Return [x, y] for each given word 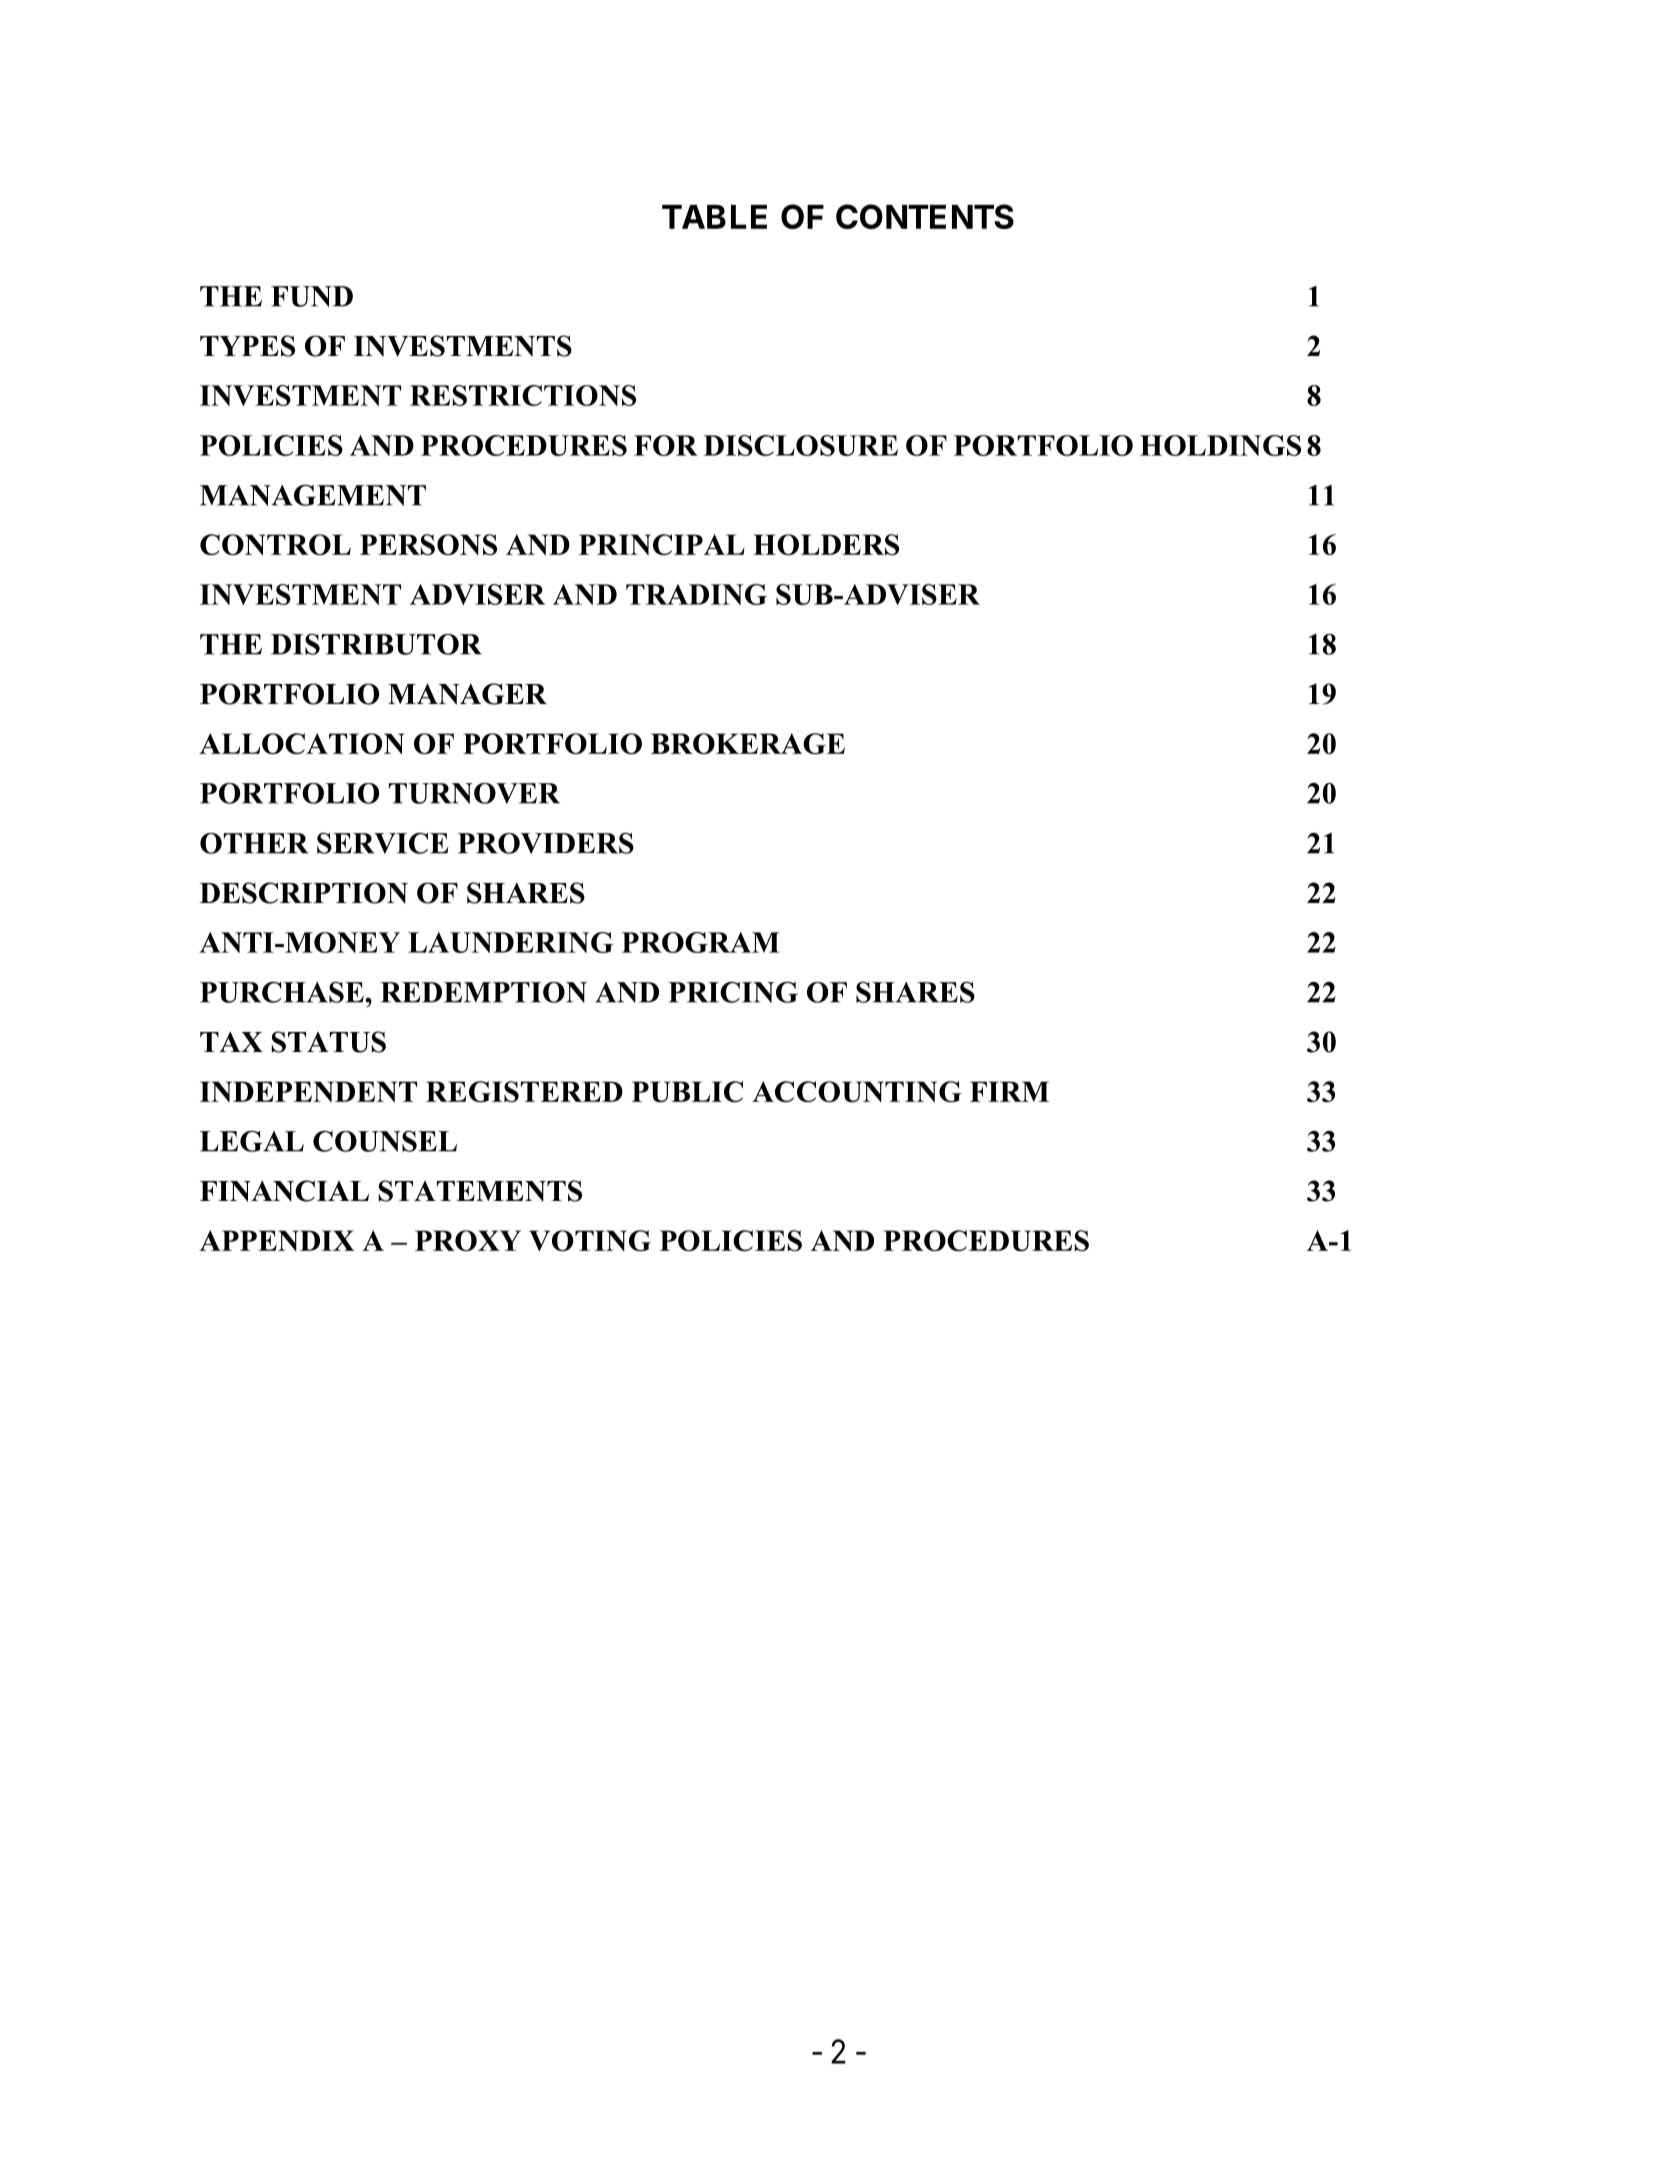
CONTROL [275, 544]
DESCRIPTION [304, 893]
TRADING [696, 594]
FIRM [1009, 1091]
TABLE [714, 217]
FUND [312, 296]
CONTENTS [925, 216]
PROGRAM [701, 942]
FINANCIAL [284, 1191]
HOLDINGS [1220, 445]
